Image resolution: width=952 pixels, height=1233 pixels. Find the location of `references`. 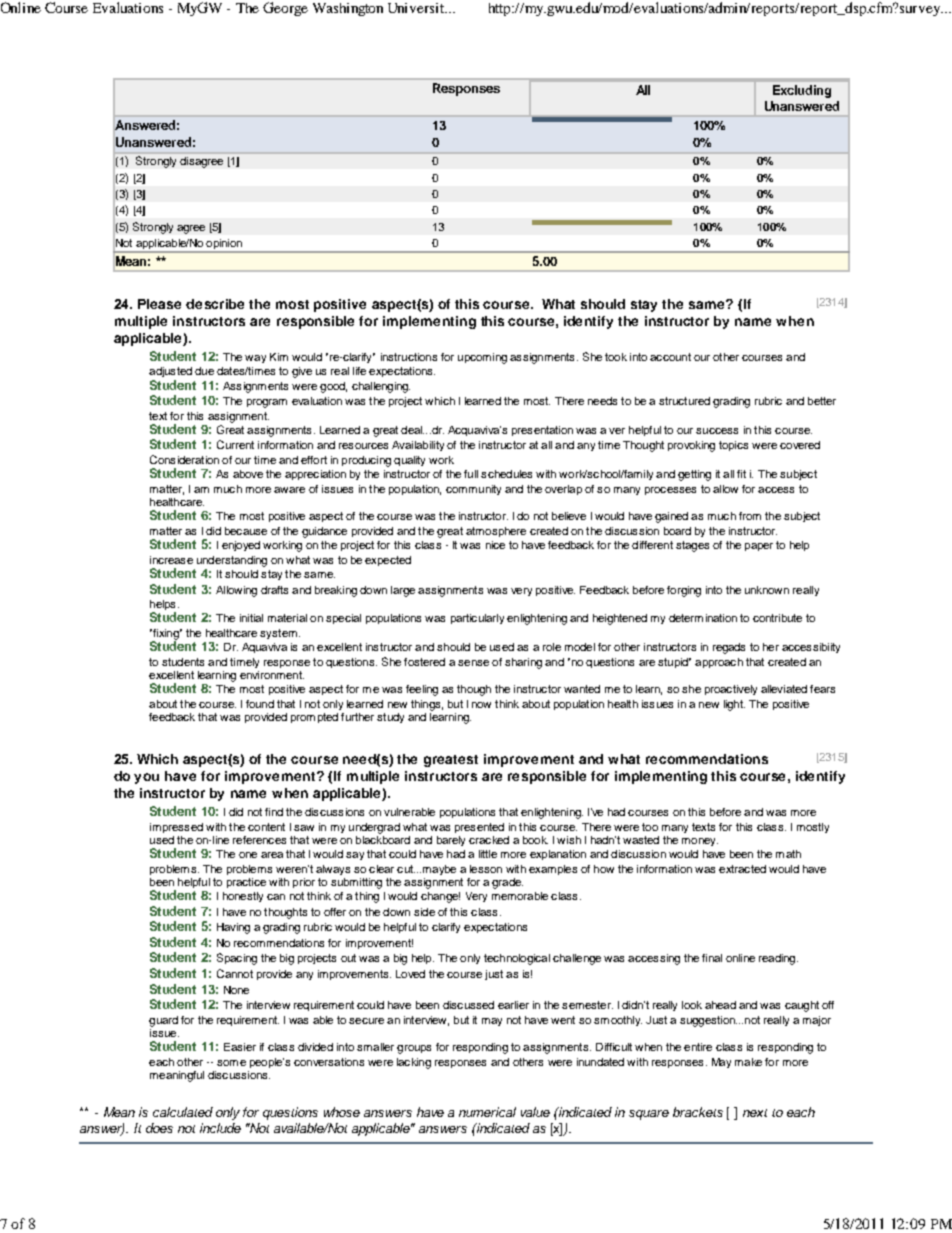

references is located at coordinates (259, 840).
